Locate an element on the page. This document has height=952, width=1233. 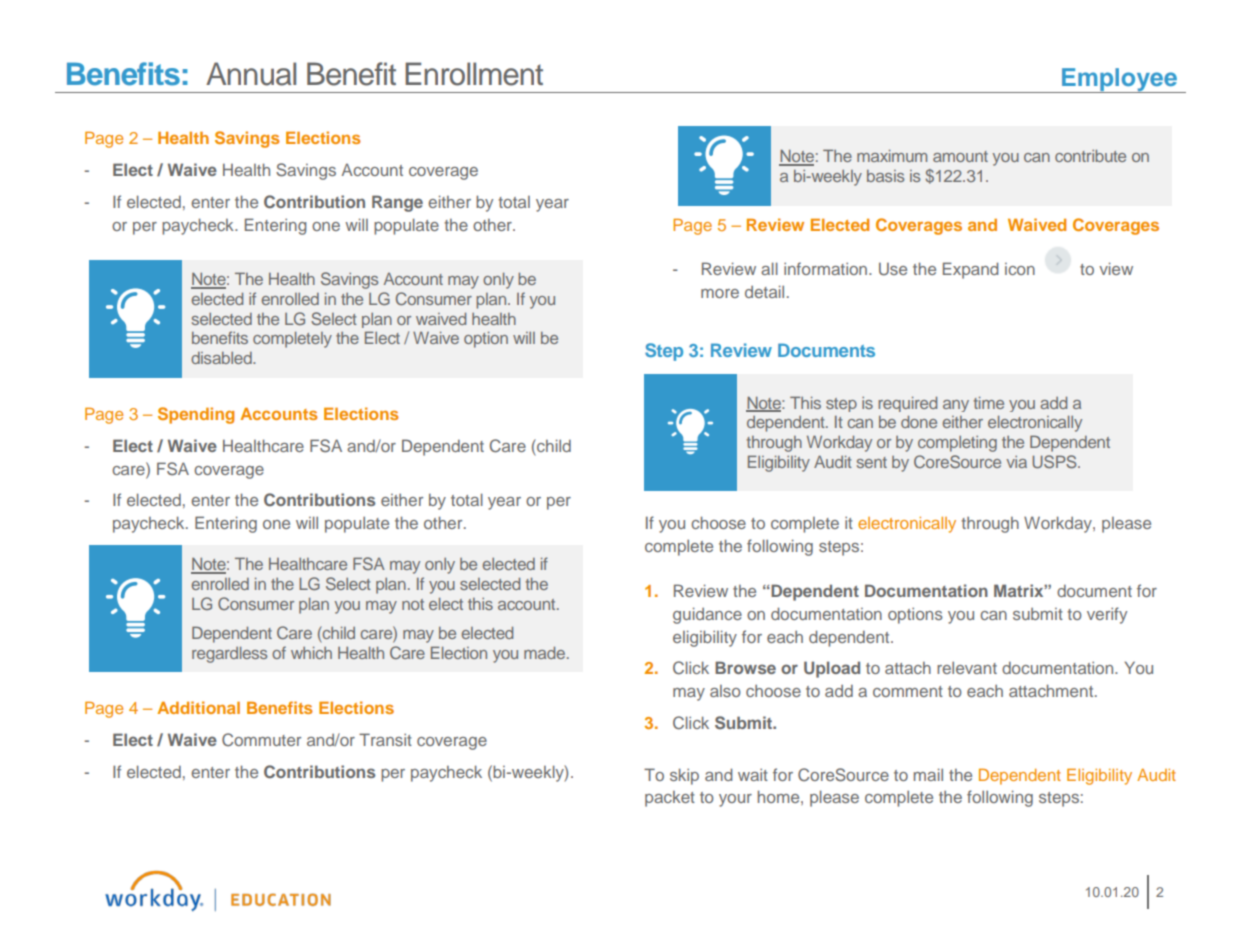
Annual is located at coordinates (251, 74).
